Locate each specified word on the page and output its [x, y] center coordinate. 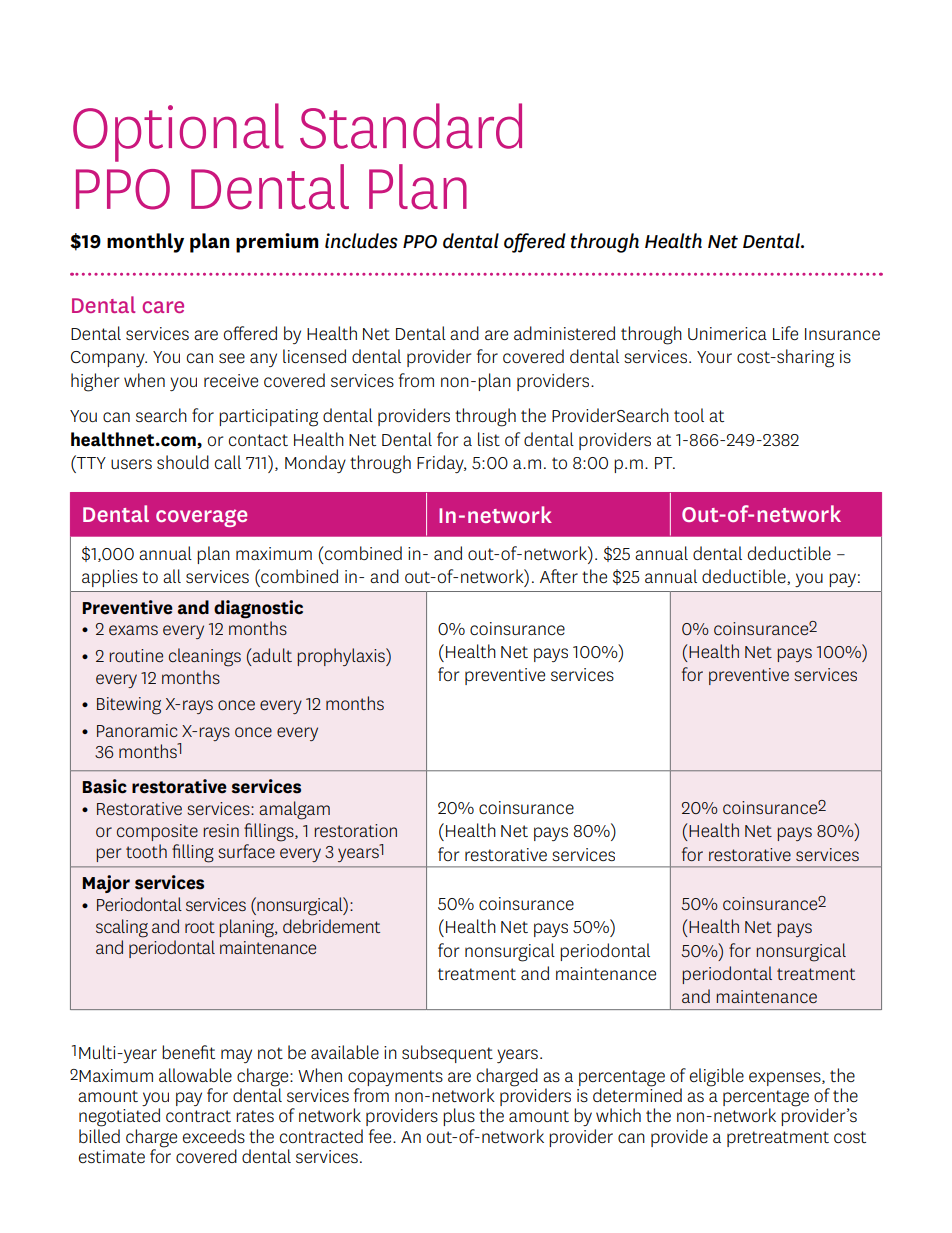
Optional [178, 132]
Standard [411, 126]
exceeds [214, 1136]
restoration [355, 830]
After [559, 576]
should [183, 462]
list [489, 439]
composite [157, 832]
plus [459, 1117]
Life [785, 333]
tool [689, 415]
